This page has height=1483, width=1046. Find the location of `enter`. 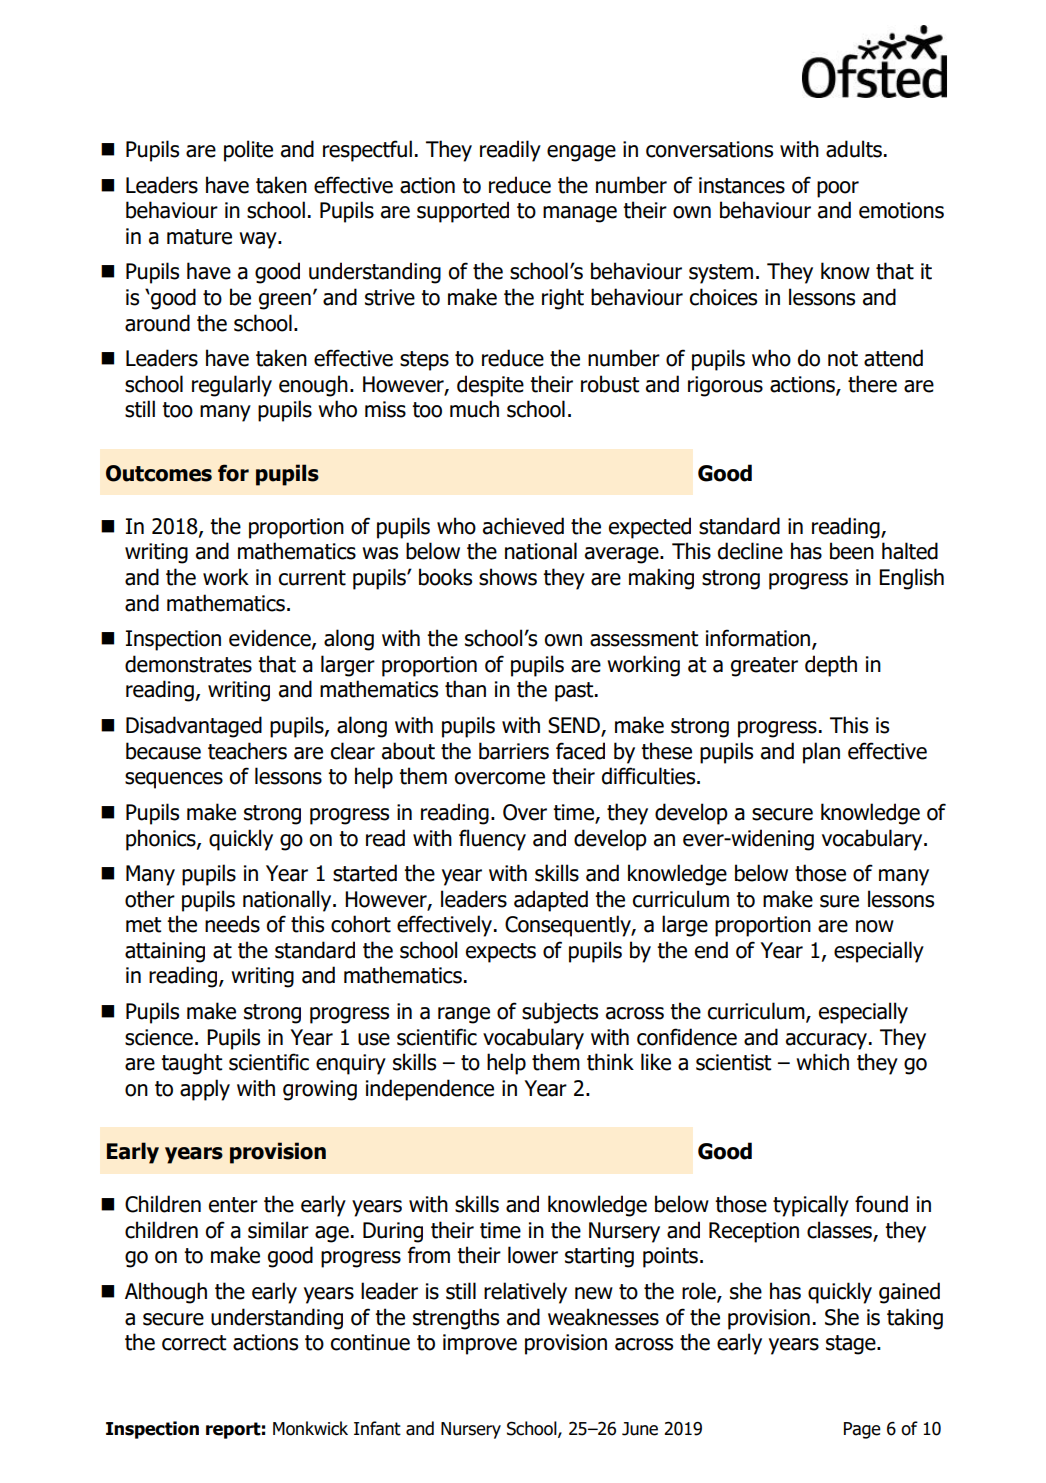

enter is located at coordinates (233, 1205).
